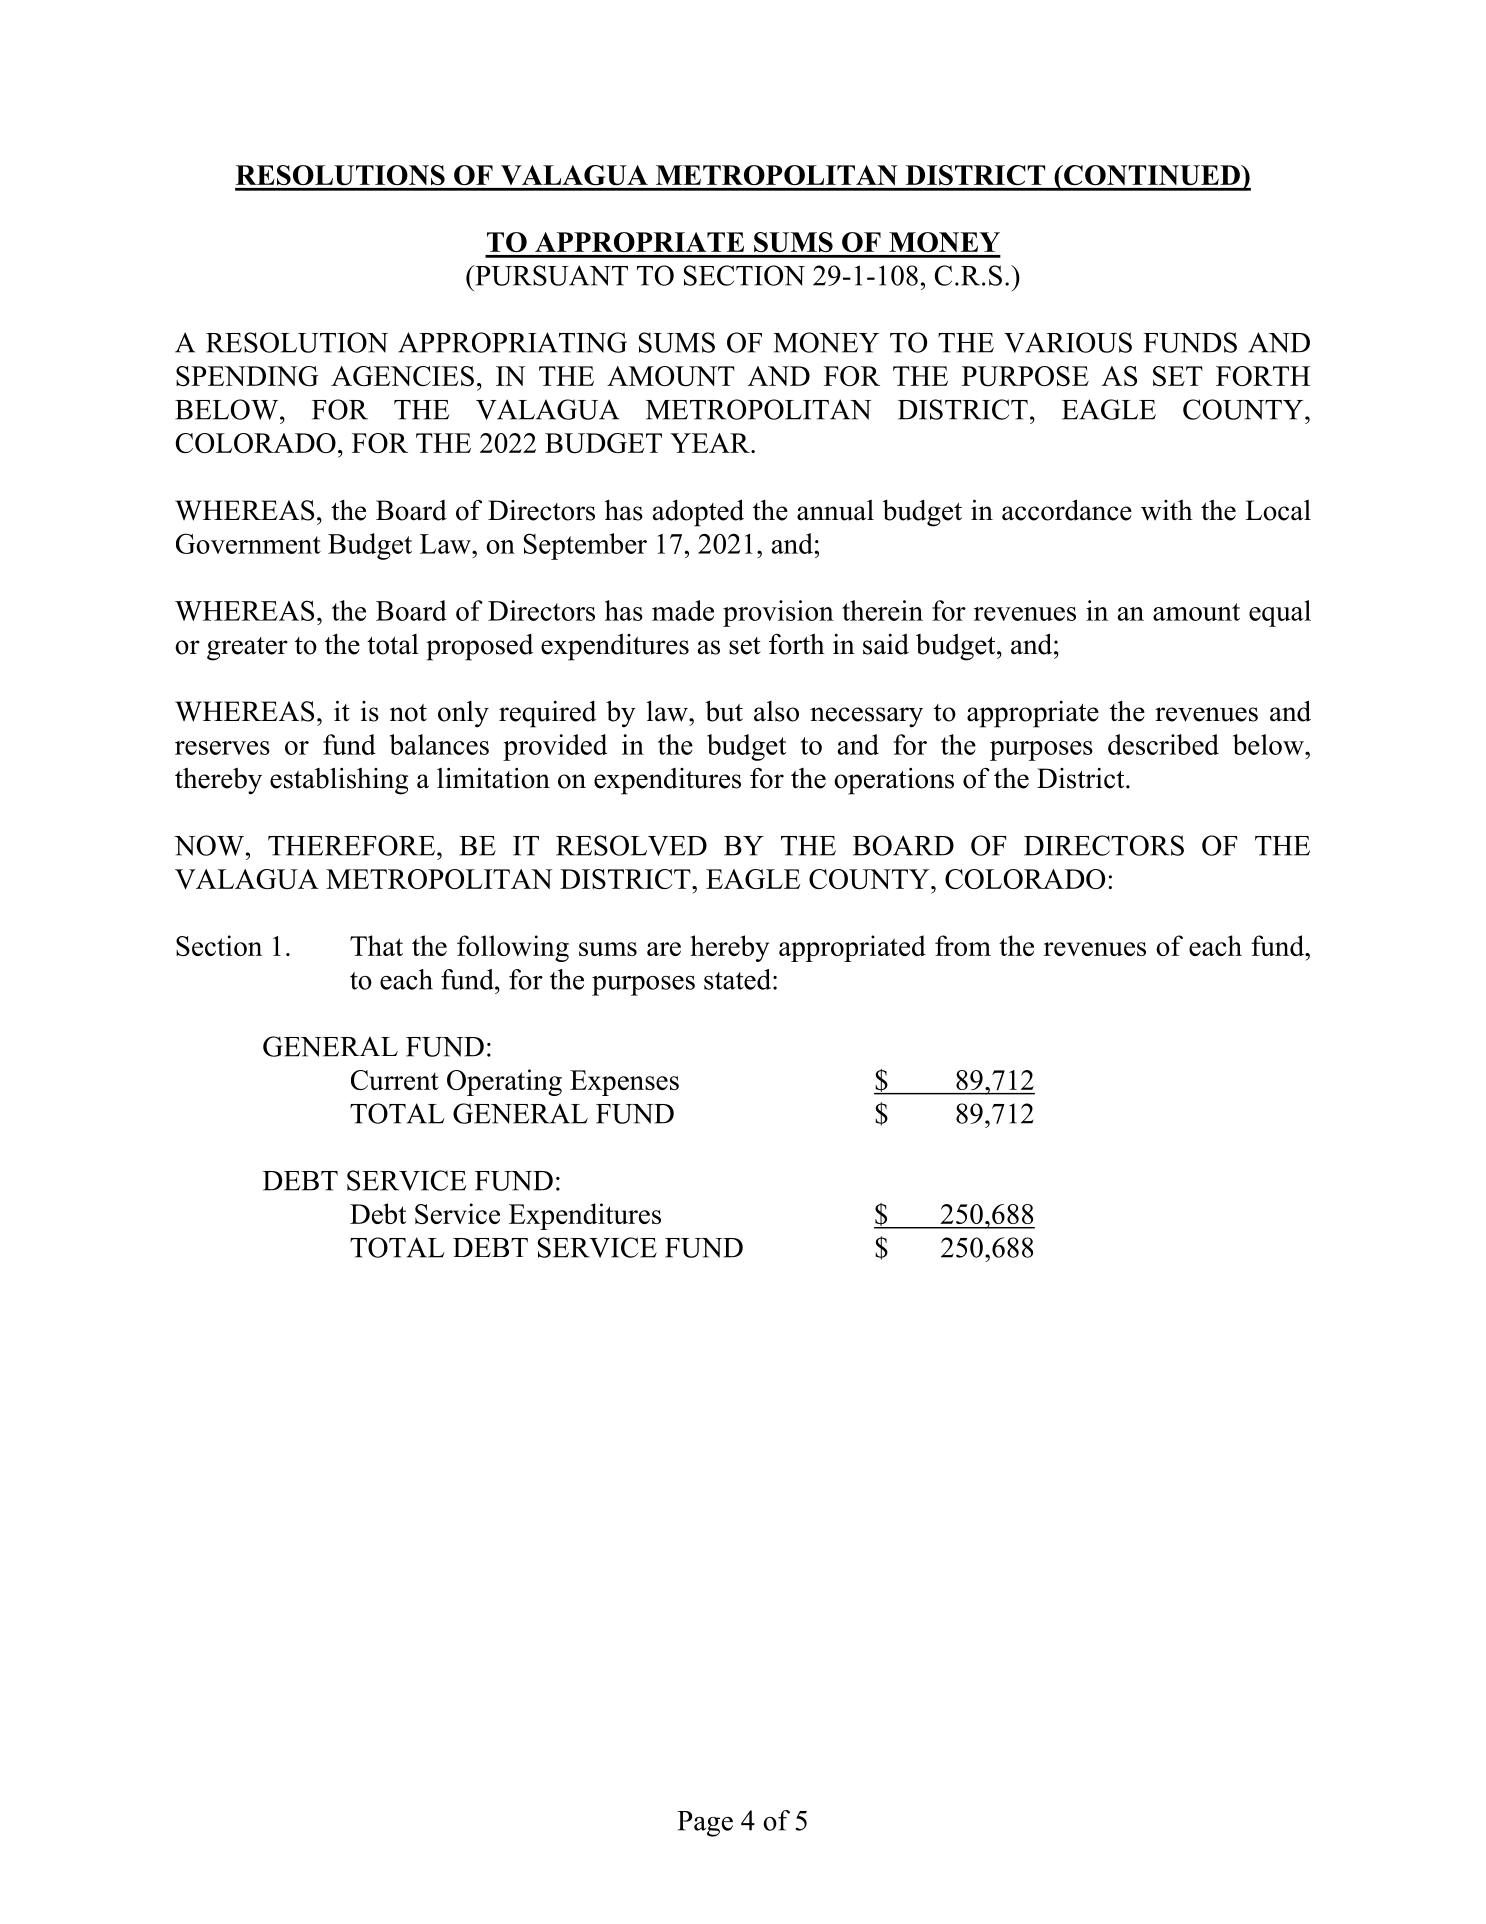  Describe the element at coordinates (739, 979) in the image. I see `stated` at that location.
